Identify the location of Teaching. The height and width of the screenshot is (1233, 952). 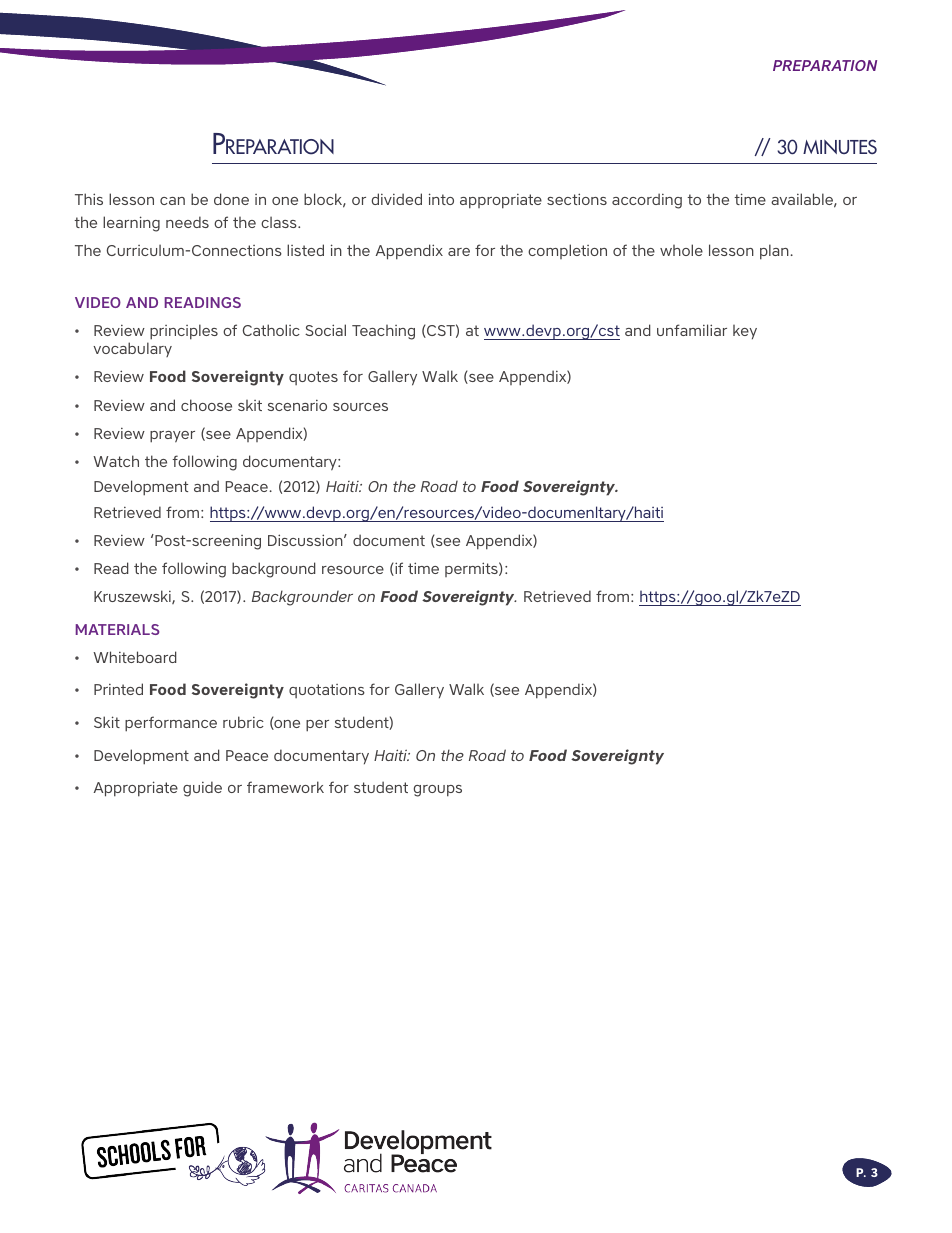
(383, 332).
